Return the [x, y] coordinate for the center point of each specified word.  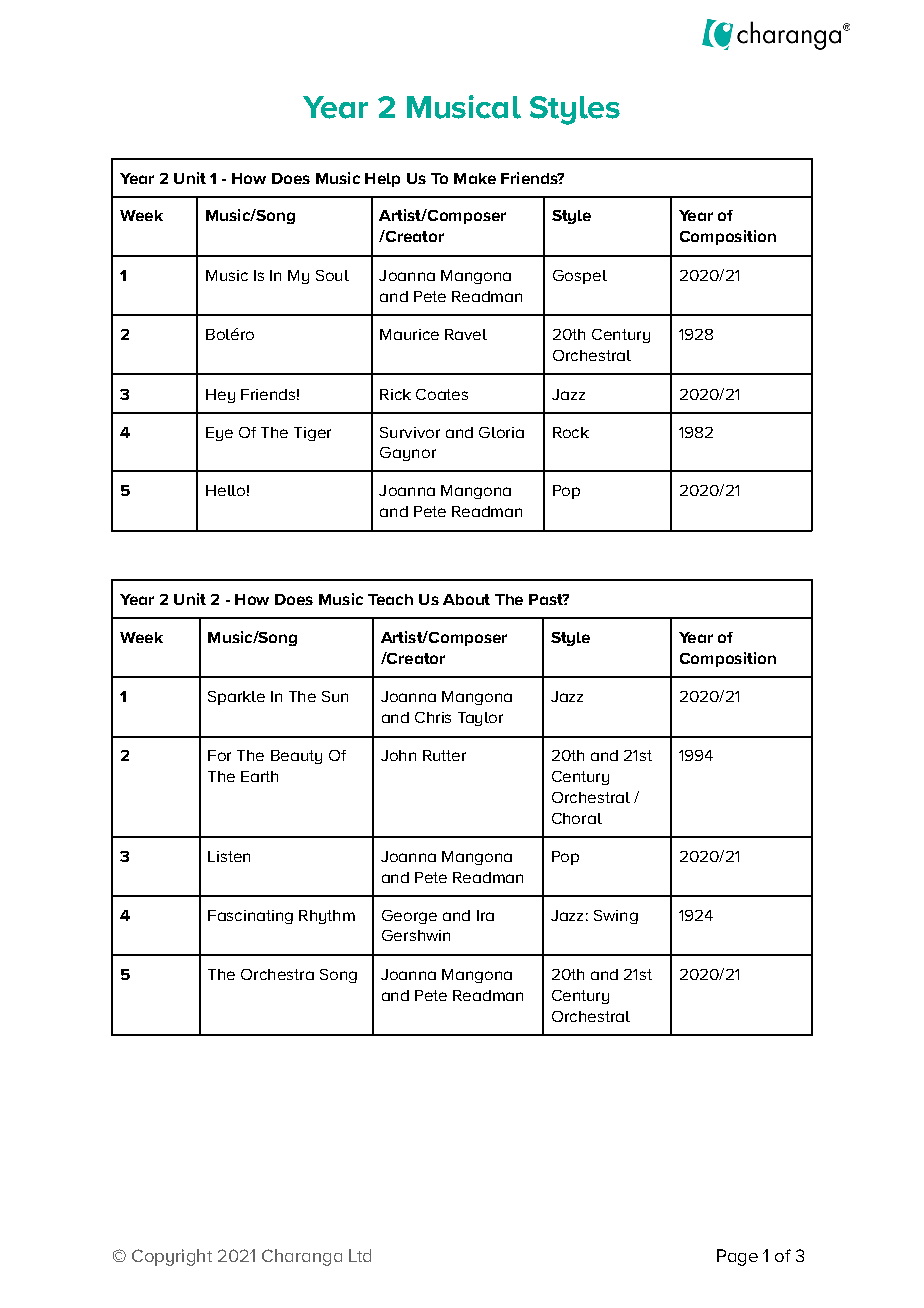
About [466, 599]
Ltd [360, 1255]
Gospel [580, 277]
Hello [225, 490]
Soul [332, 275]
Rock [571, 432]
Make [475, 178]
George [409, 917]
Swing [616, 917]
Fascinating [250, 917]
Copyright [172, 1257]
